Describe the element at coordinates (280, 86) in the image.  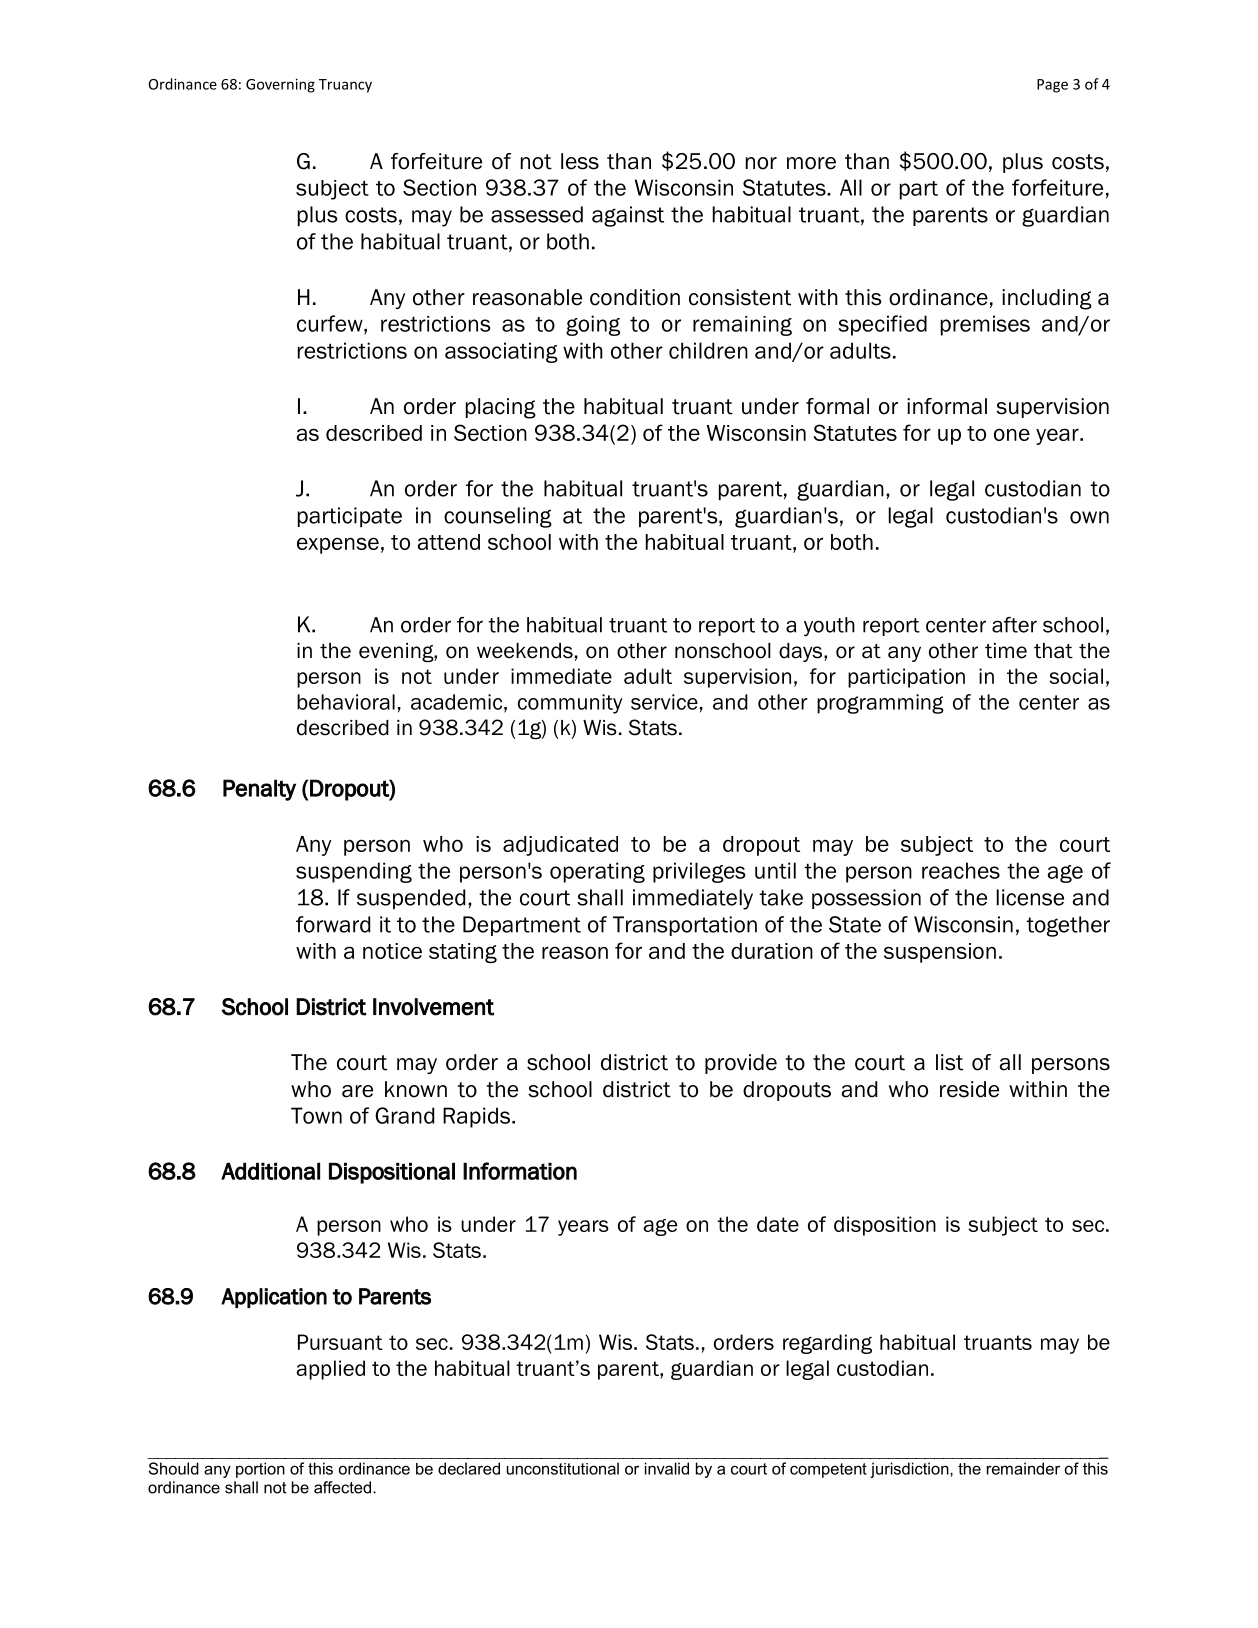
I see `Governing` at that location.
